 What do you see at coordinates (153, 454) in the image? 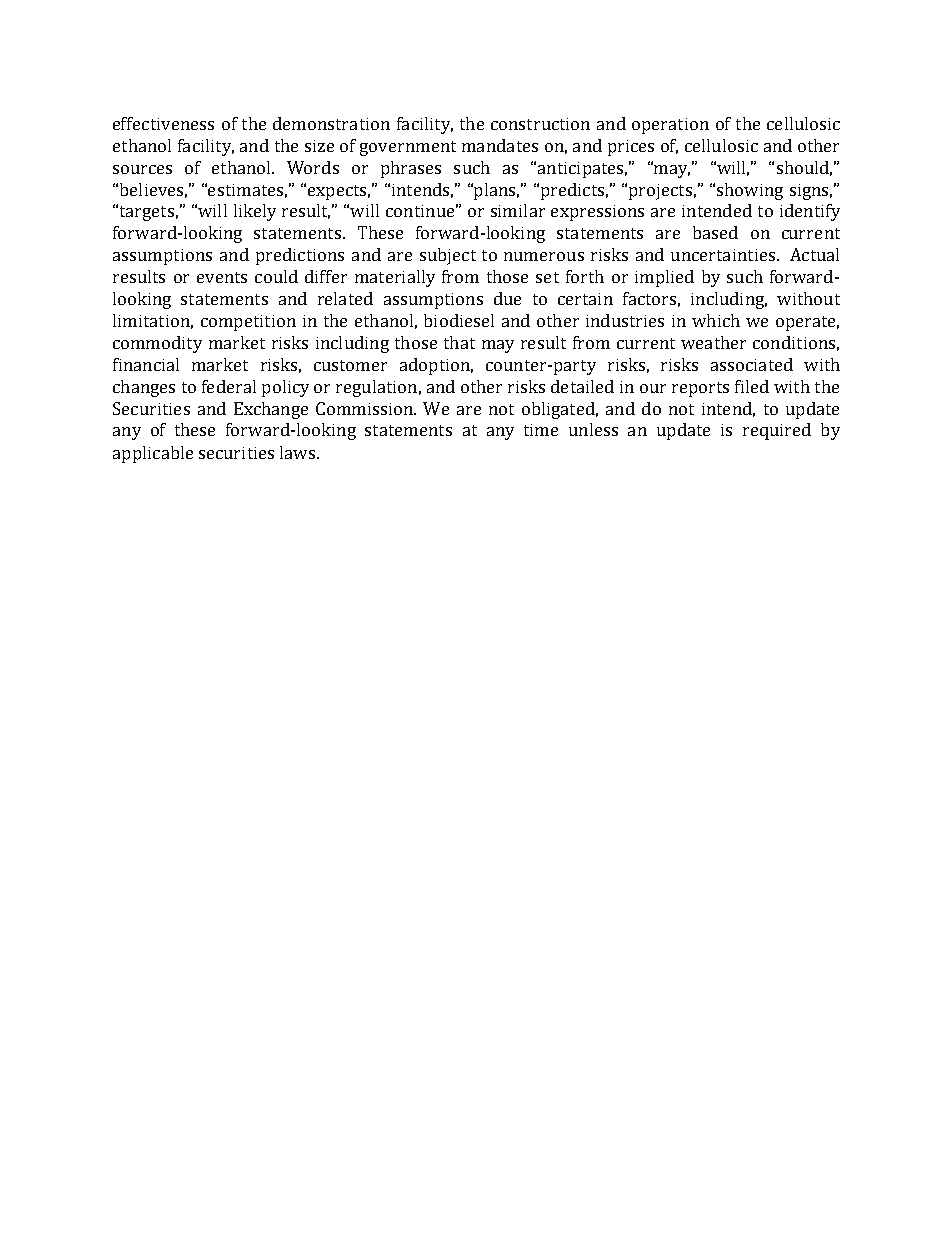
I see `applicable` at bounding box center [153, 454].
